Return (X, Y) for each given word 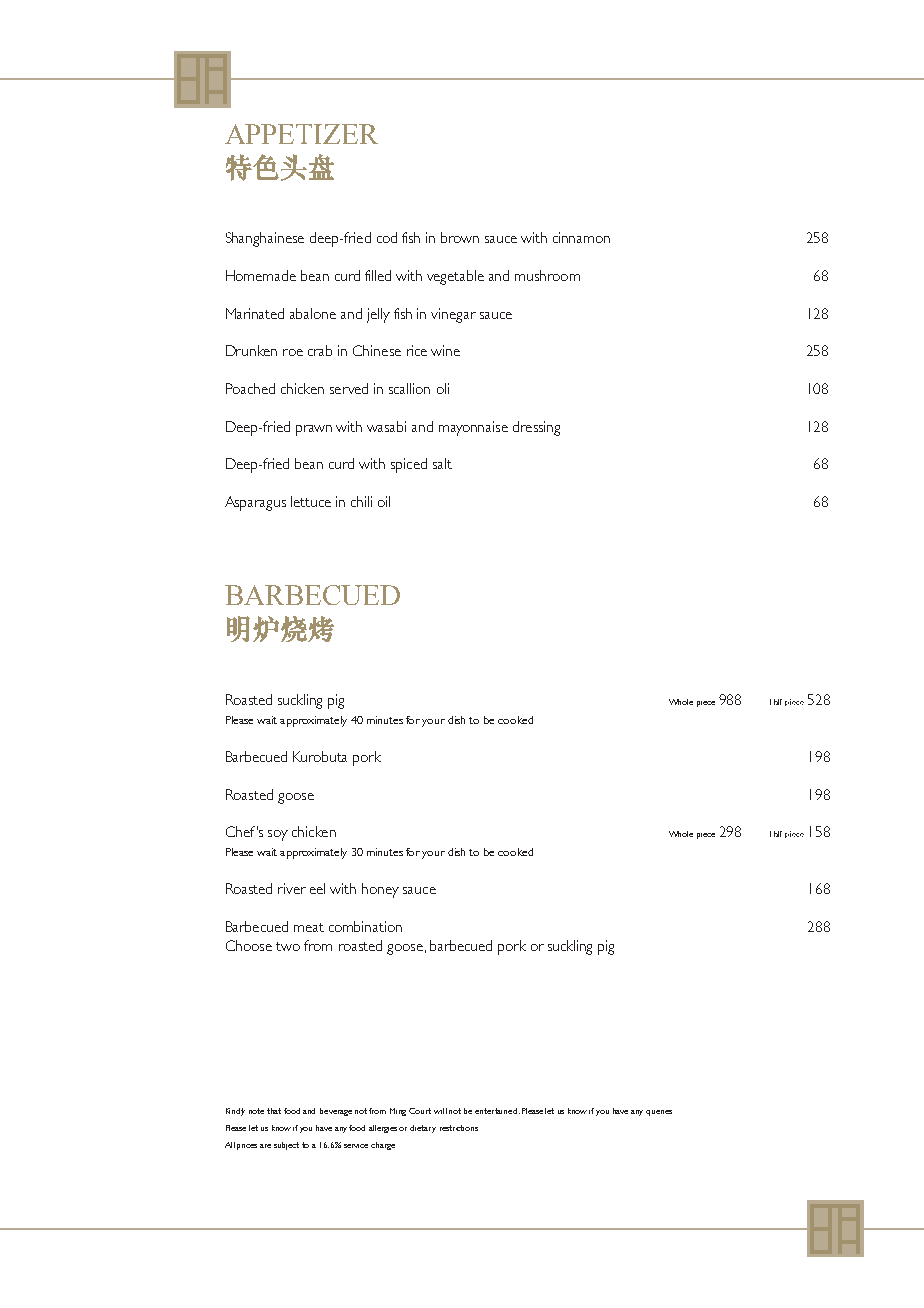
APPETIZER (301, 134)
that (274, 1111)
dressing (536, 428)
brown (460, 237)
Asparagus (255, 503)
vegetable (455, 277)
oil (384, 501)
